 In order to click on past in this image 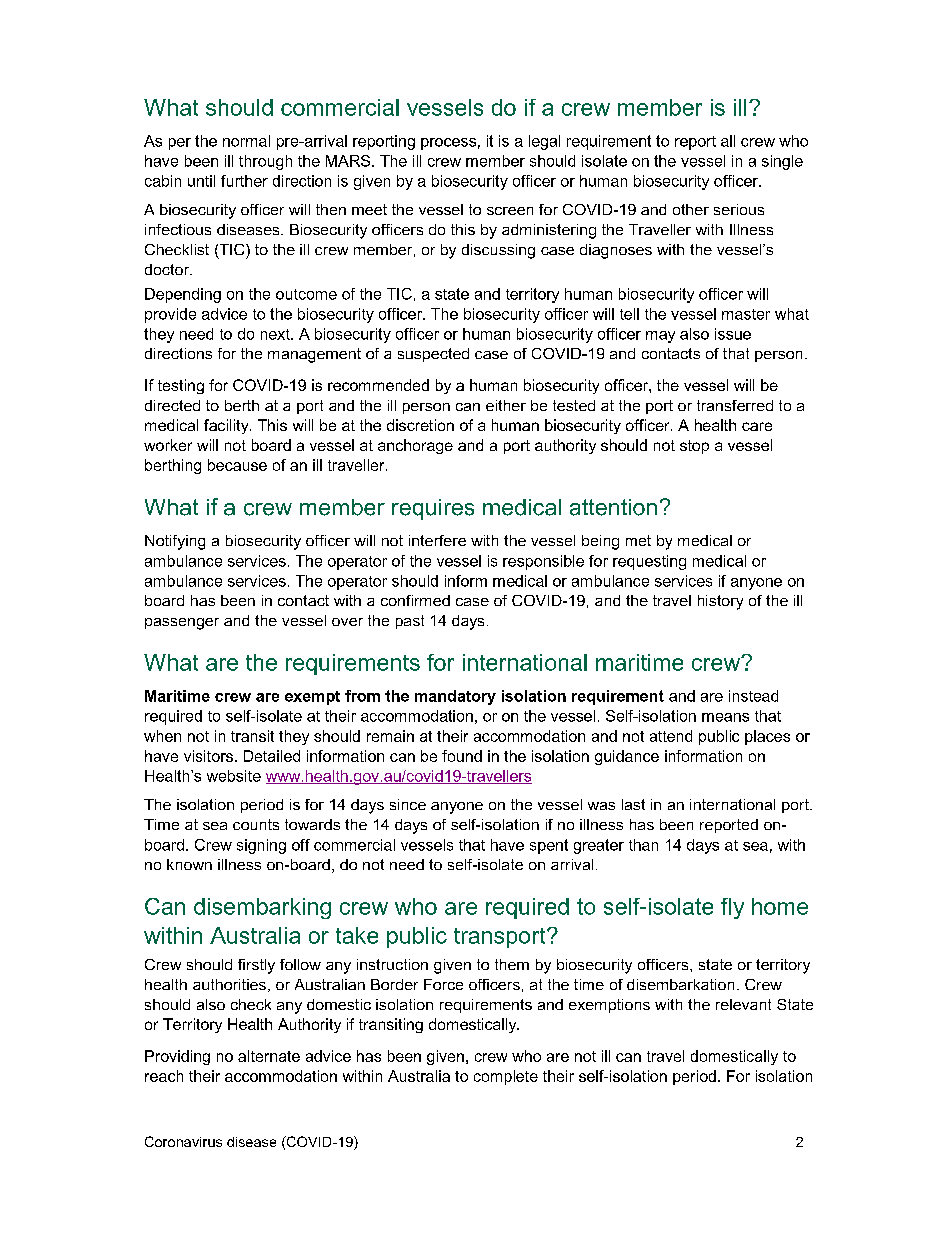, I will do `click(410, 622)`.
